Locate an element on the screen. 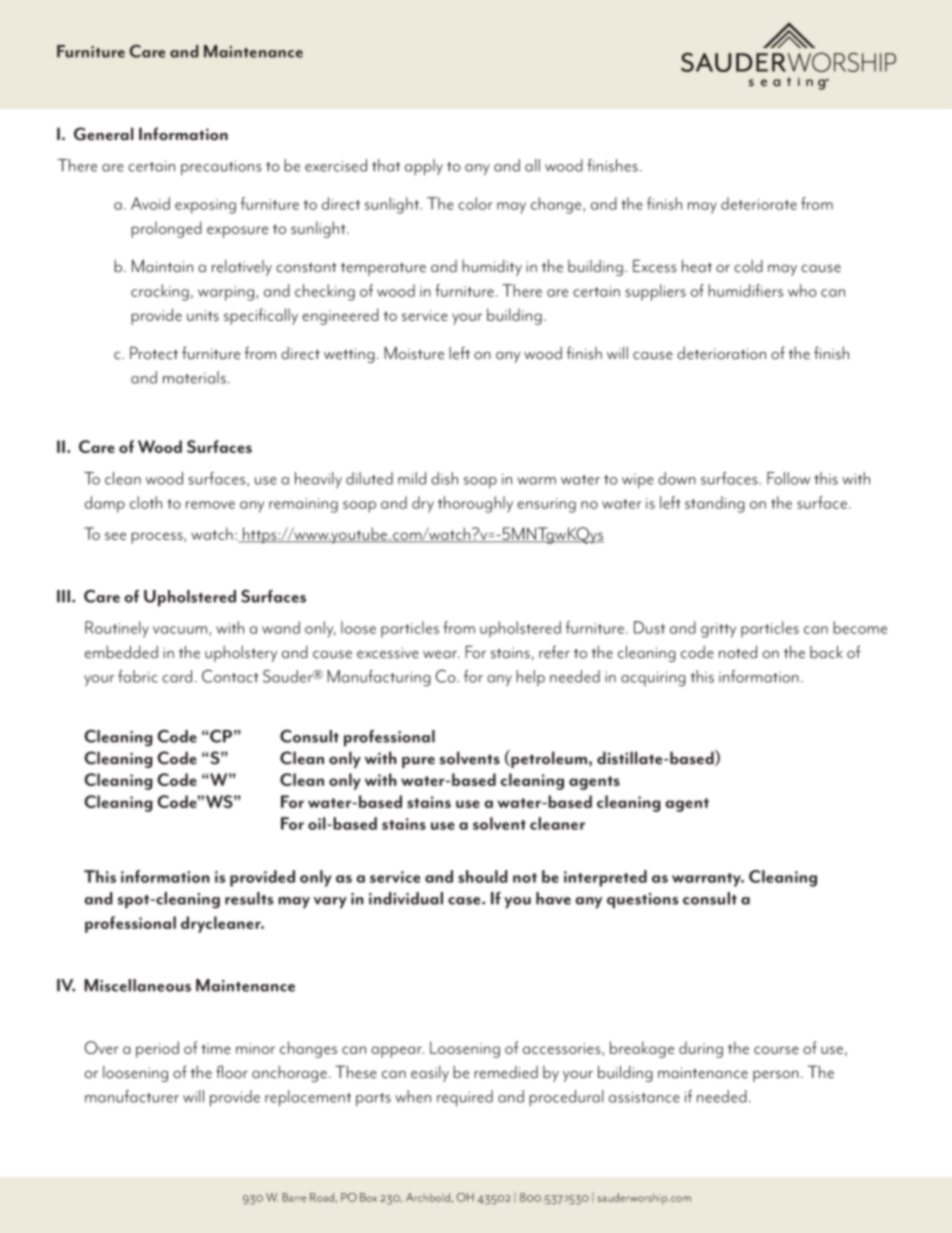  cloth is located at coordinates (146, 502).
